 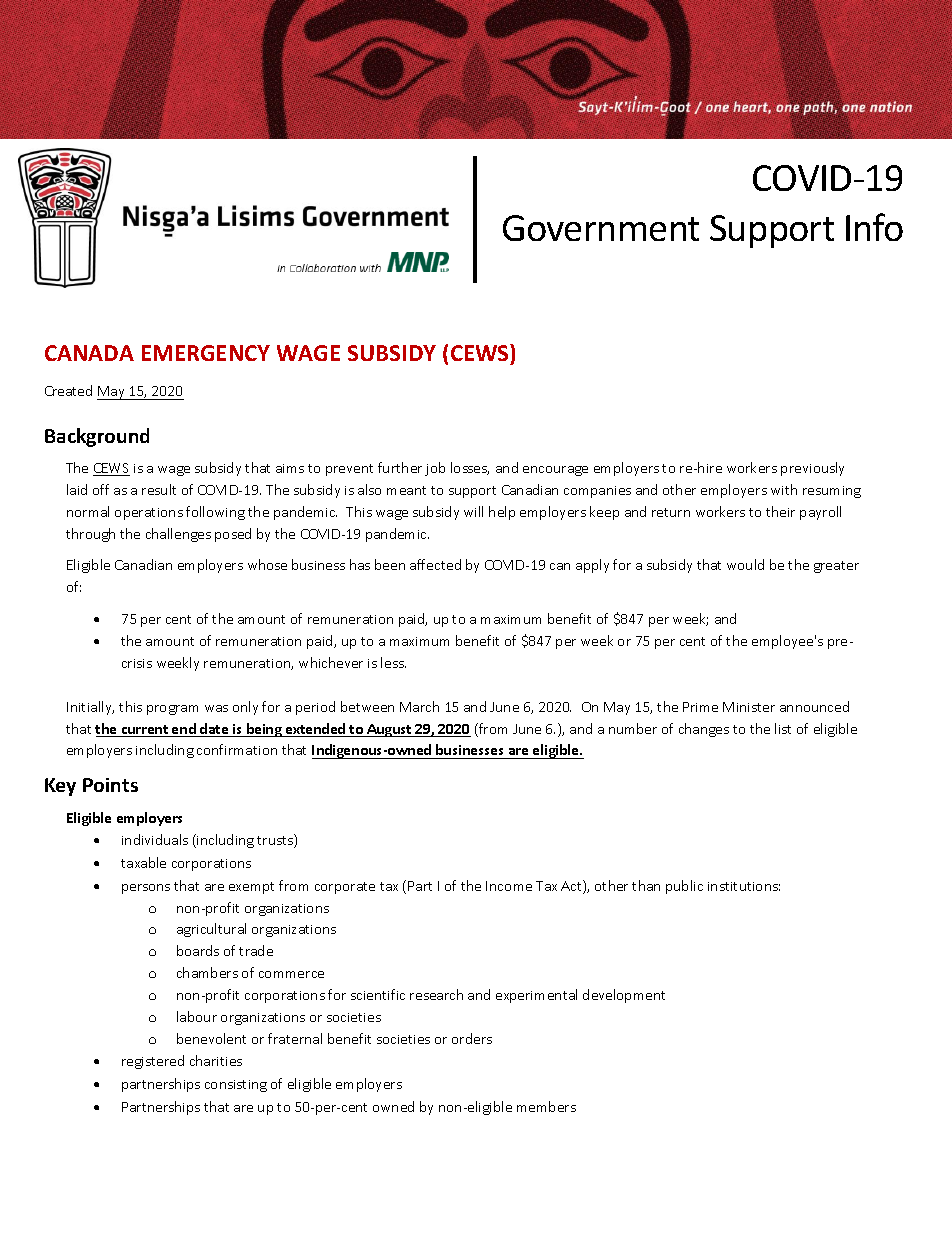 What do you see at coordinates (172, 710) in the page?
I see `program` at bounding box center [172, 710].
